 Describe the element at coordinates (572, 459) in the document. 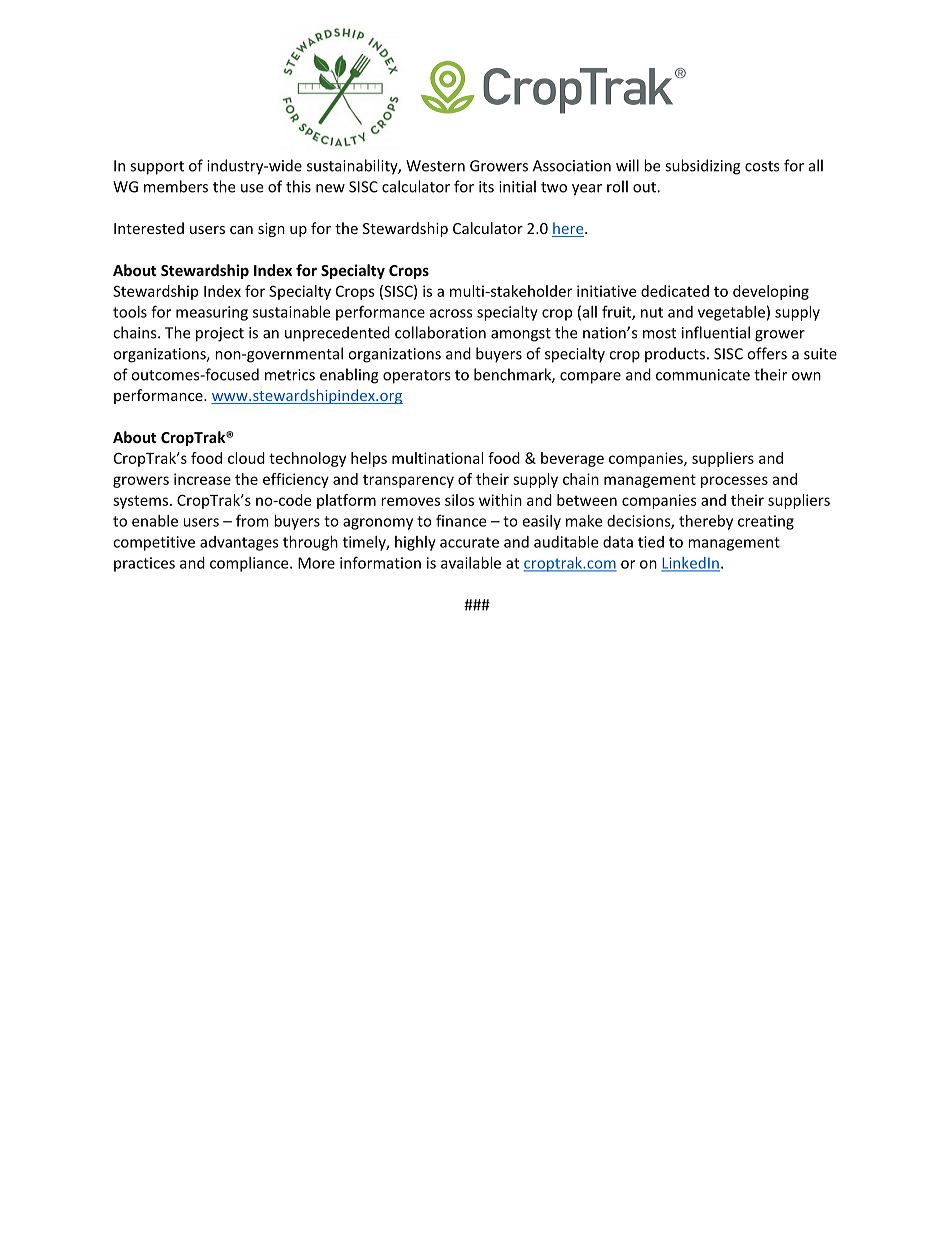

I see `beverage` at that location.
